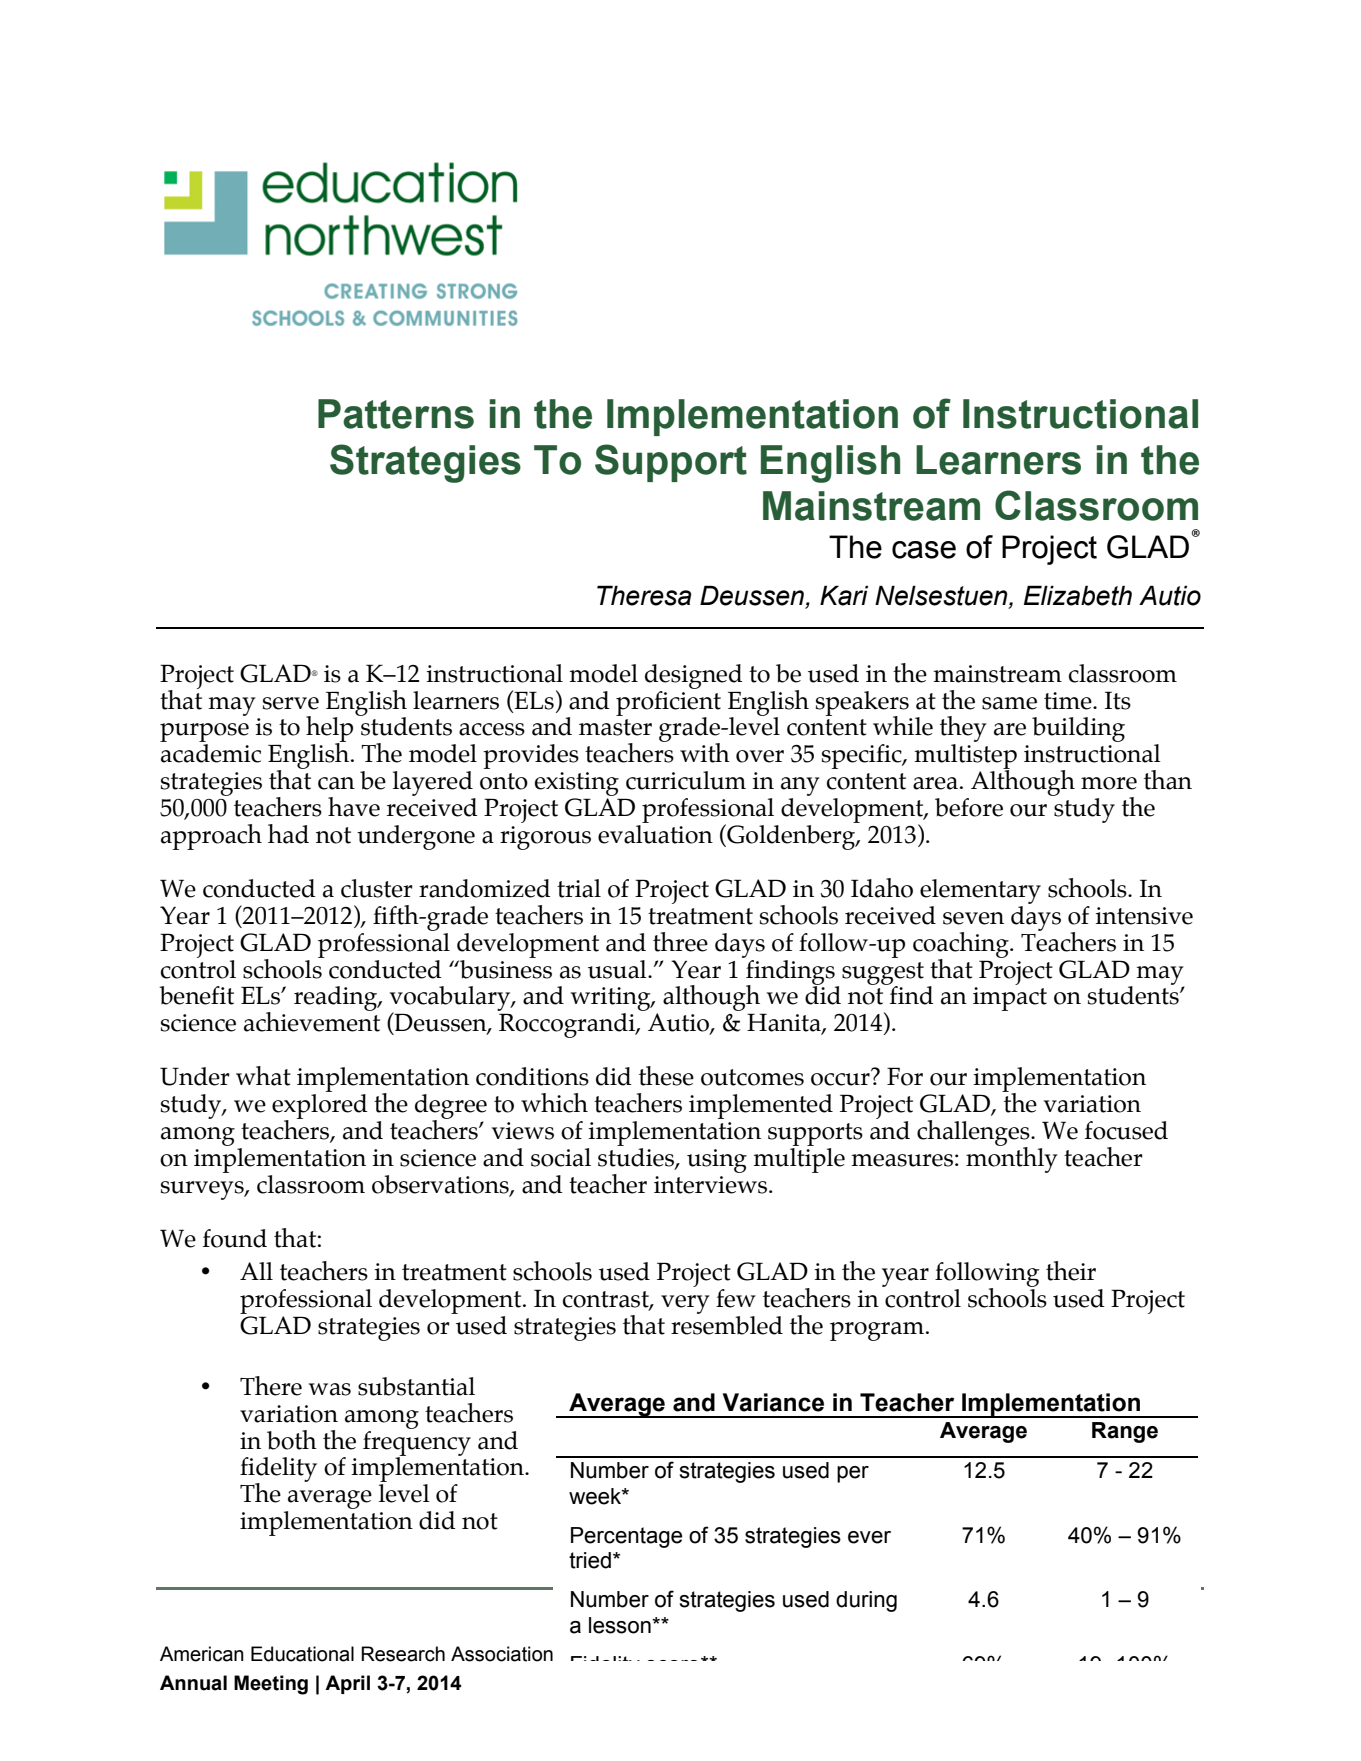 This document has width=1361, height=1761. I want to click on achievement, so click(312, 1021).
